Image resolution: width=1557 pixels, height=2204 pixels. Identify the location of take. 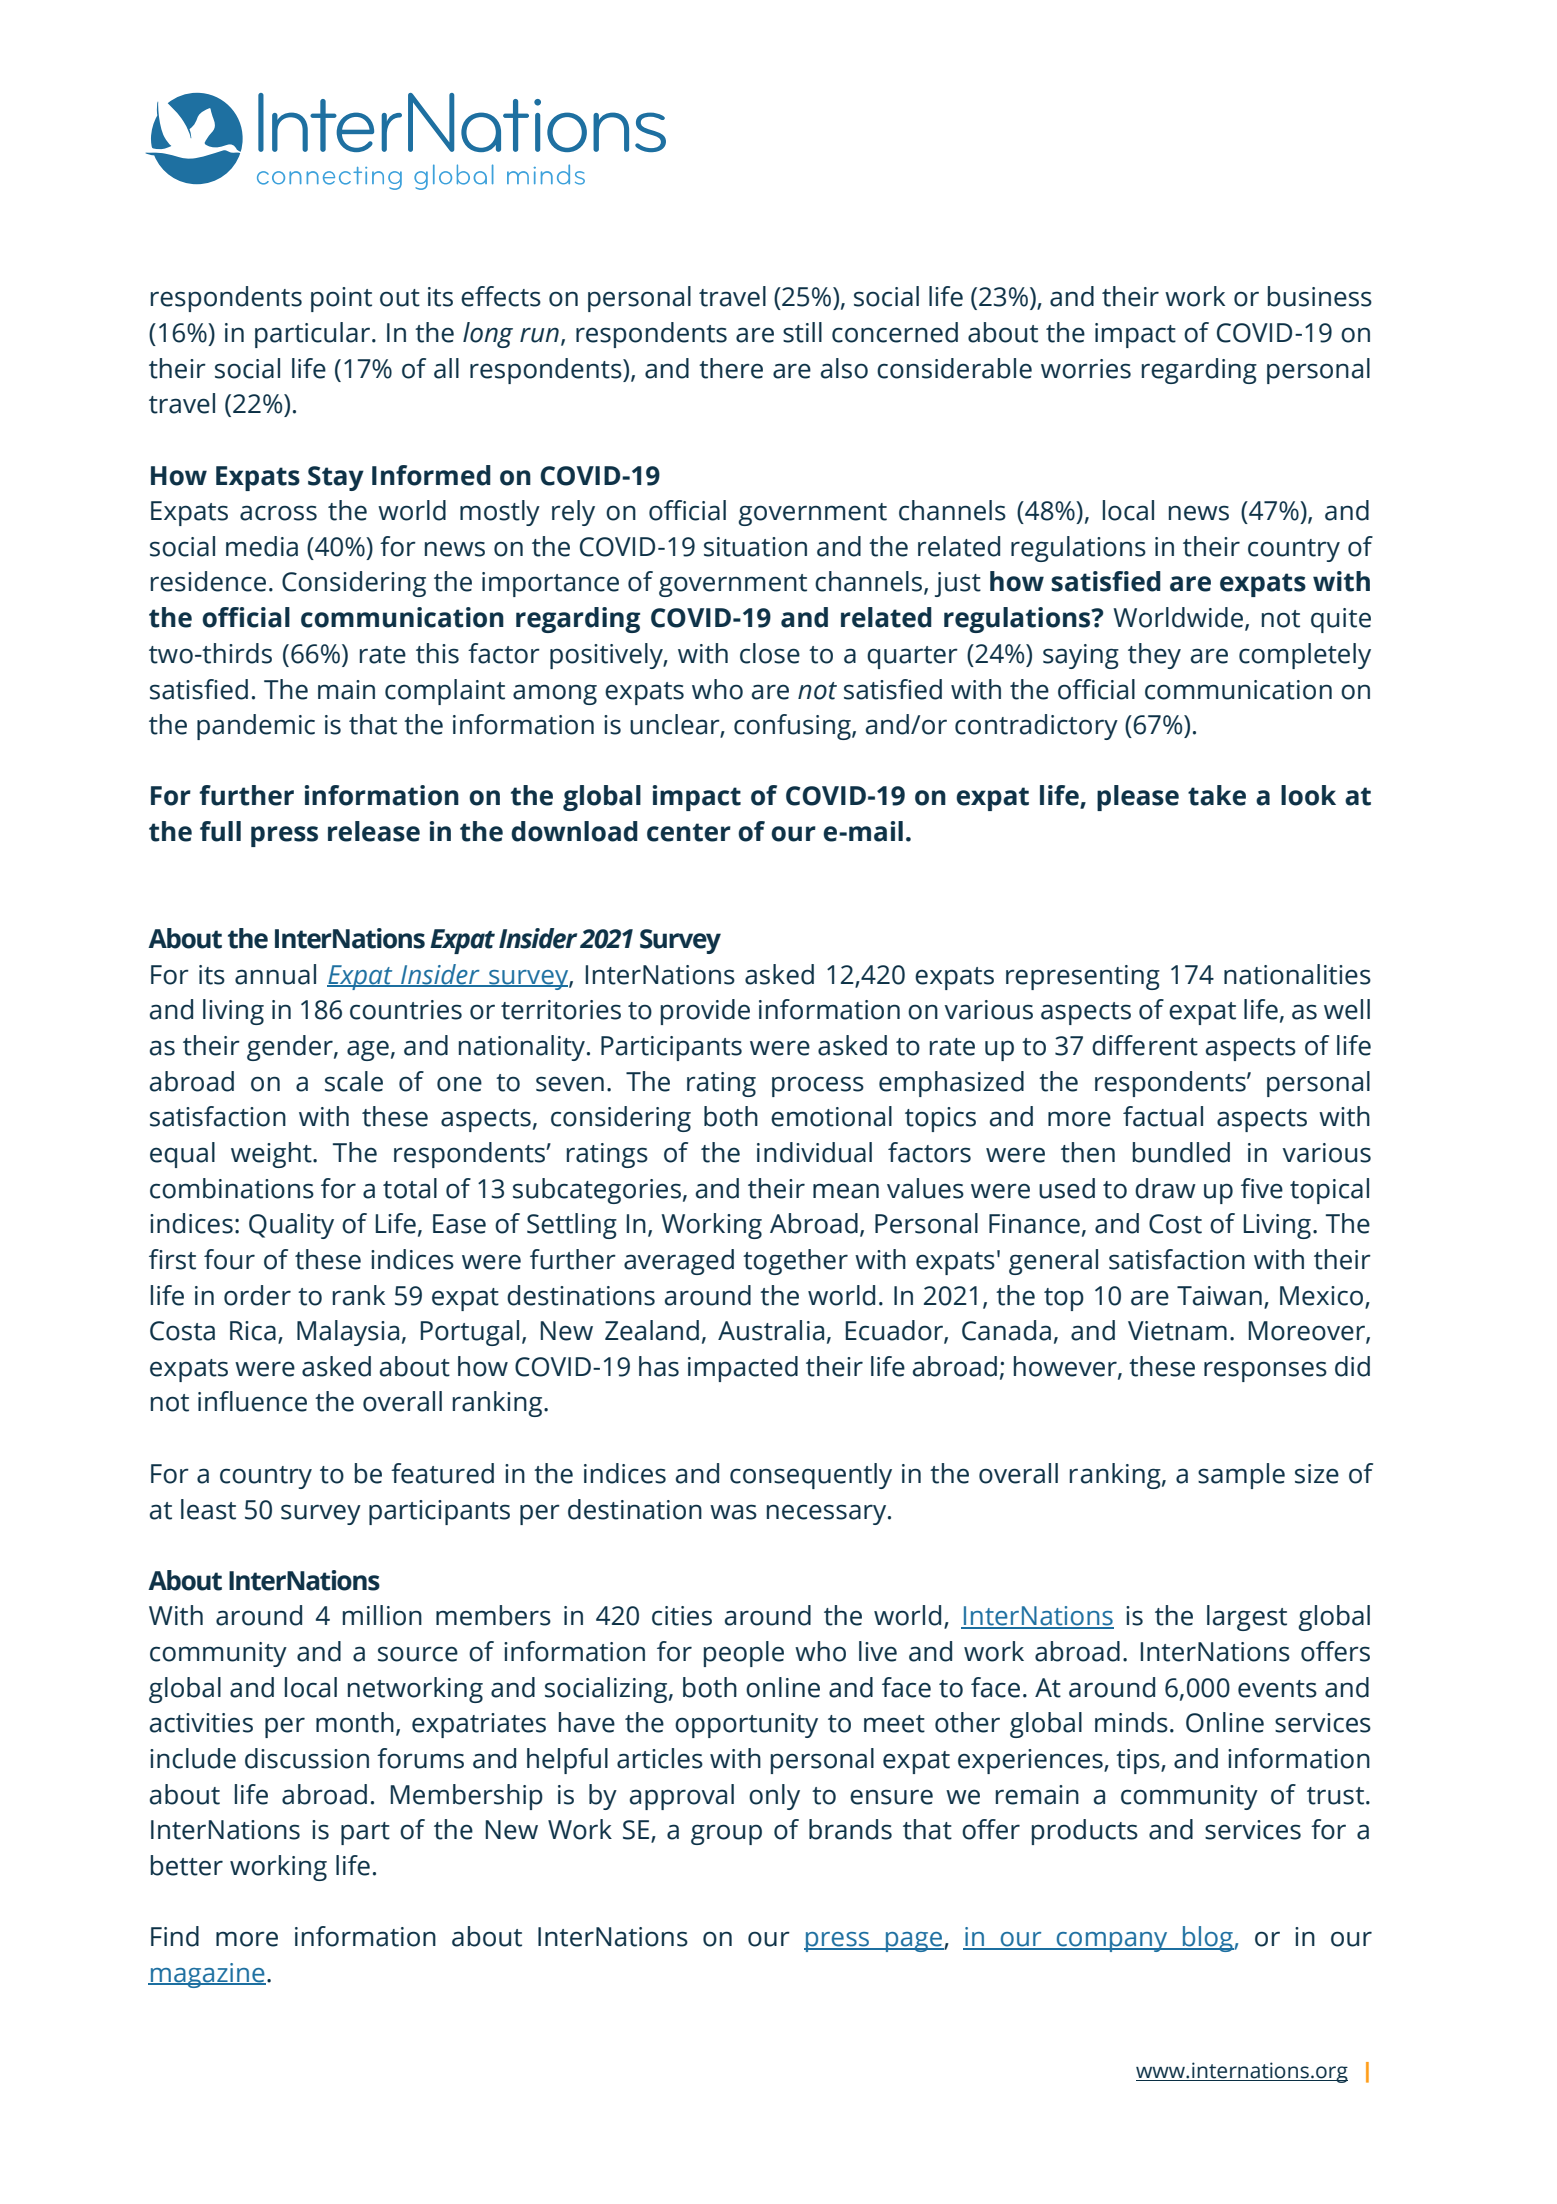
(1217, 795).
